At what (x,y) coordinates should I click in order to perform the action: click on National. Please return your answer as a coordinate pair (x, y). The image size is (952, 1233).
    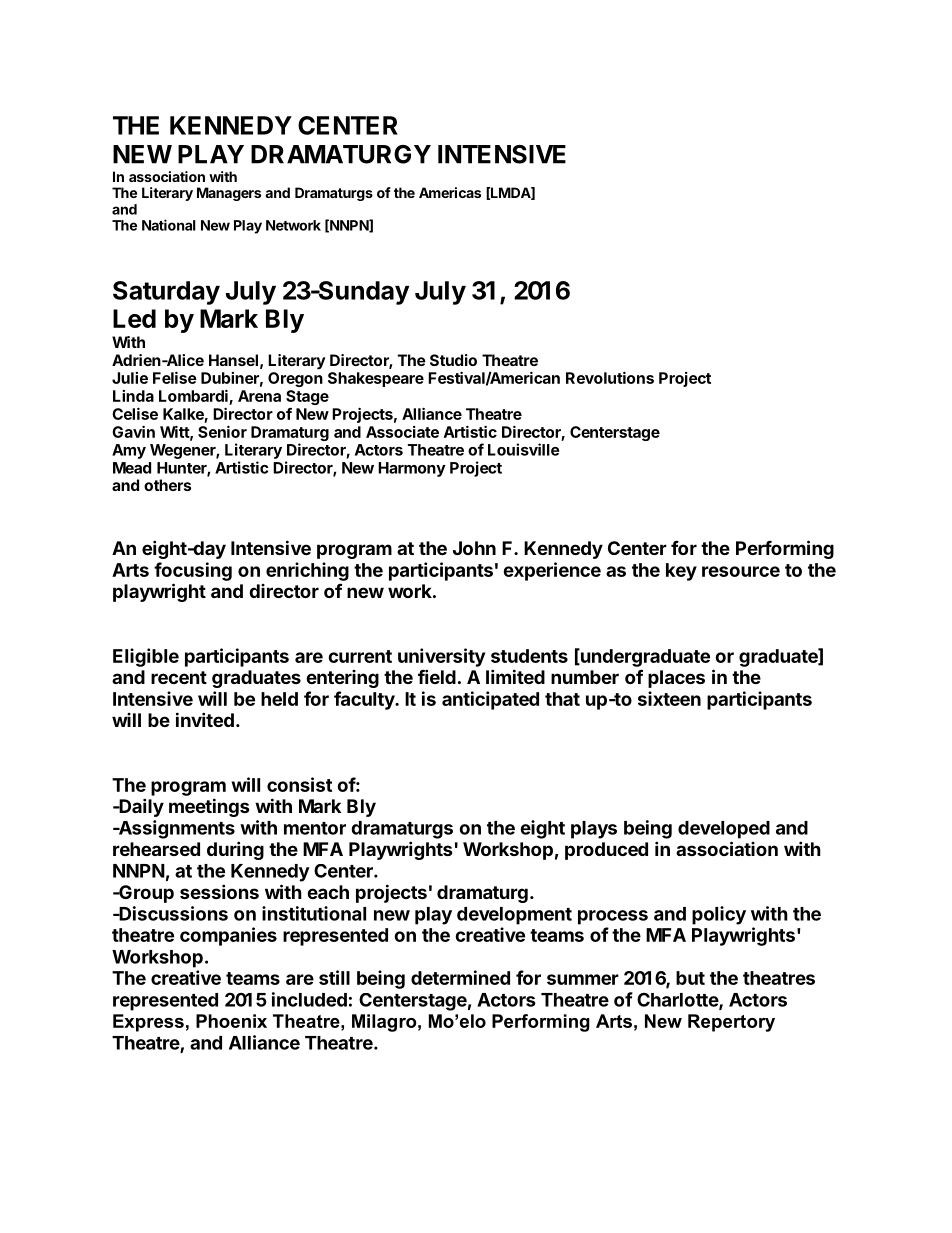
    Looking at the image, I should click on (169, 225).
